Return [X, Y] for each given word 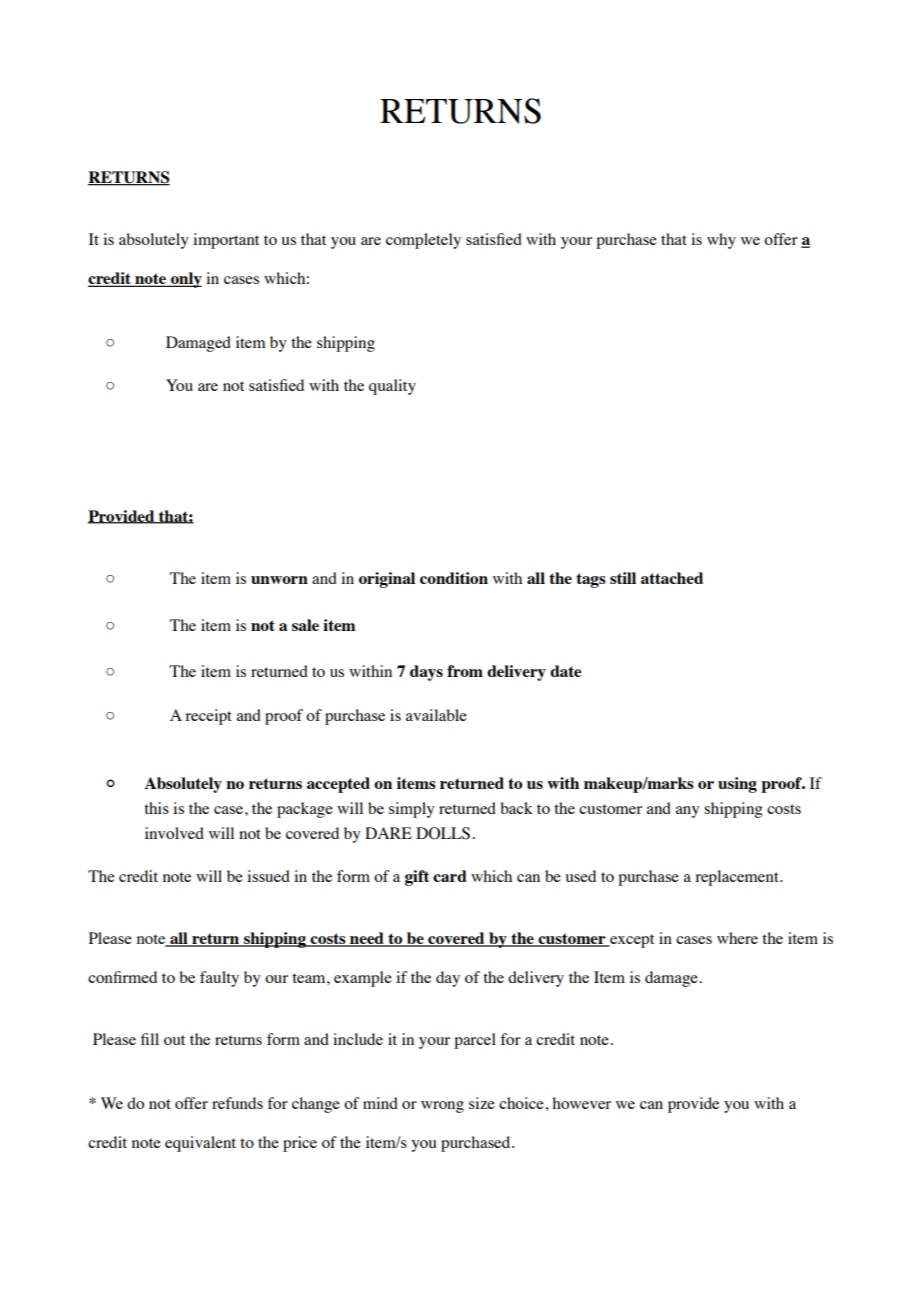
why [721, 241]
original [387, 580]
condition [454, 578]
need [367, 939]
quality [392, 387]
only [185, 280]
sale [305, 625]
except [631, 941]
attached [672, 578]
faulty [219, 979]
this [156, 808]
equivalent [200, 1144]
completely [423, 241]
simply [412, 810]
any [688, 812]
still [623, 578]
